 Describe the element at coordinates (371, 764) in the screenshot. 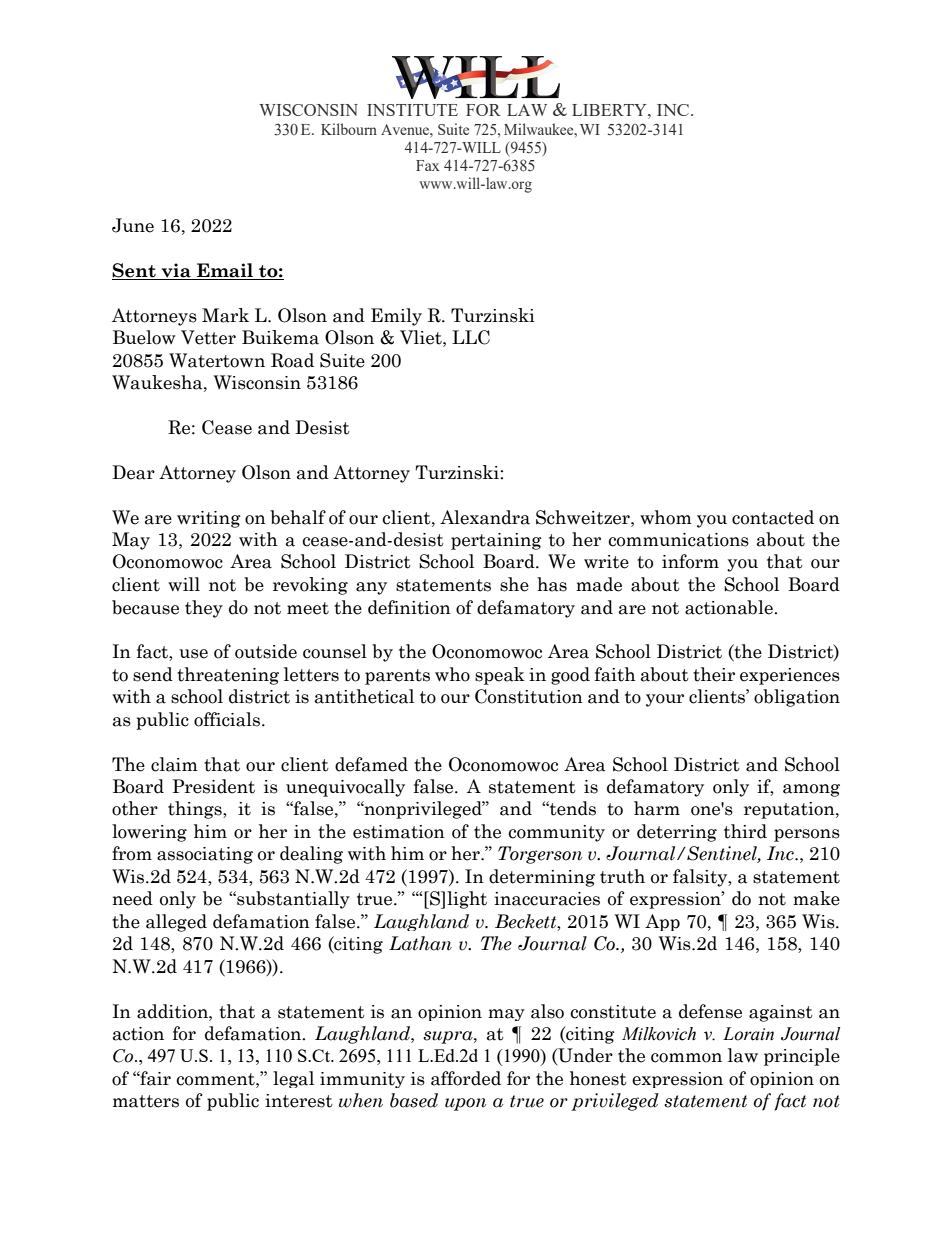

I see `defamed` at that location.
